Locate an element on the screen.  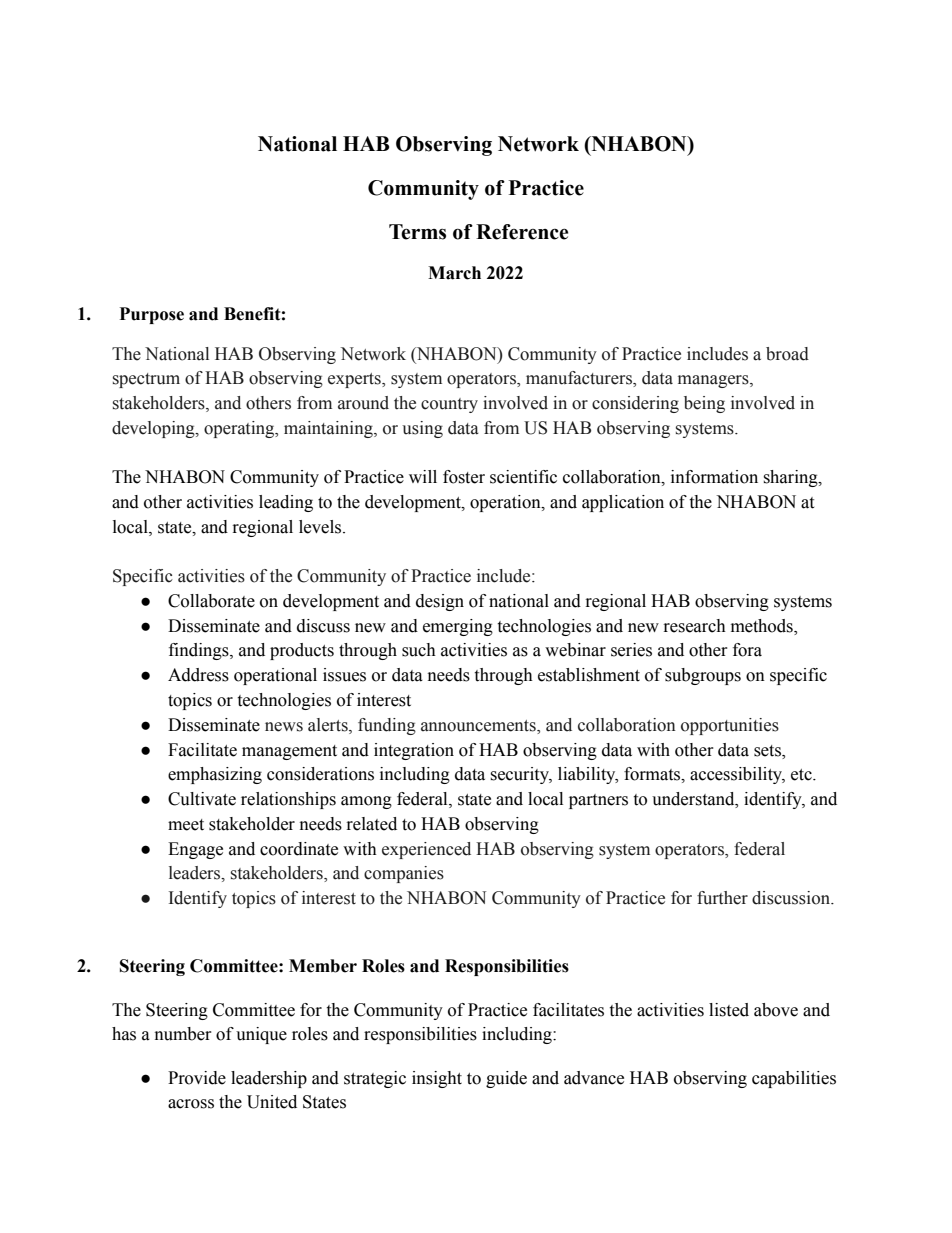
Cultivate is located at coordinates (202, 799).
